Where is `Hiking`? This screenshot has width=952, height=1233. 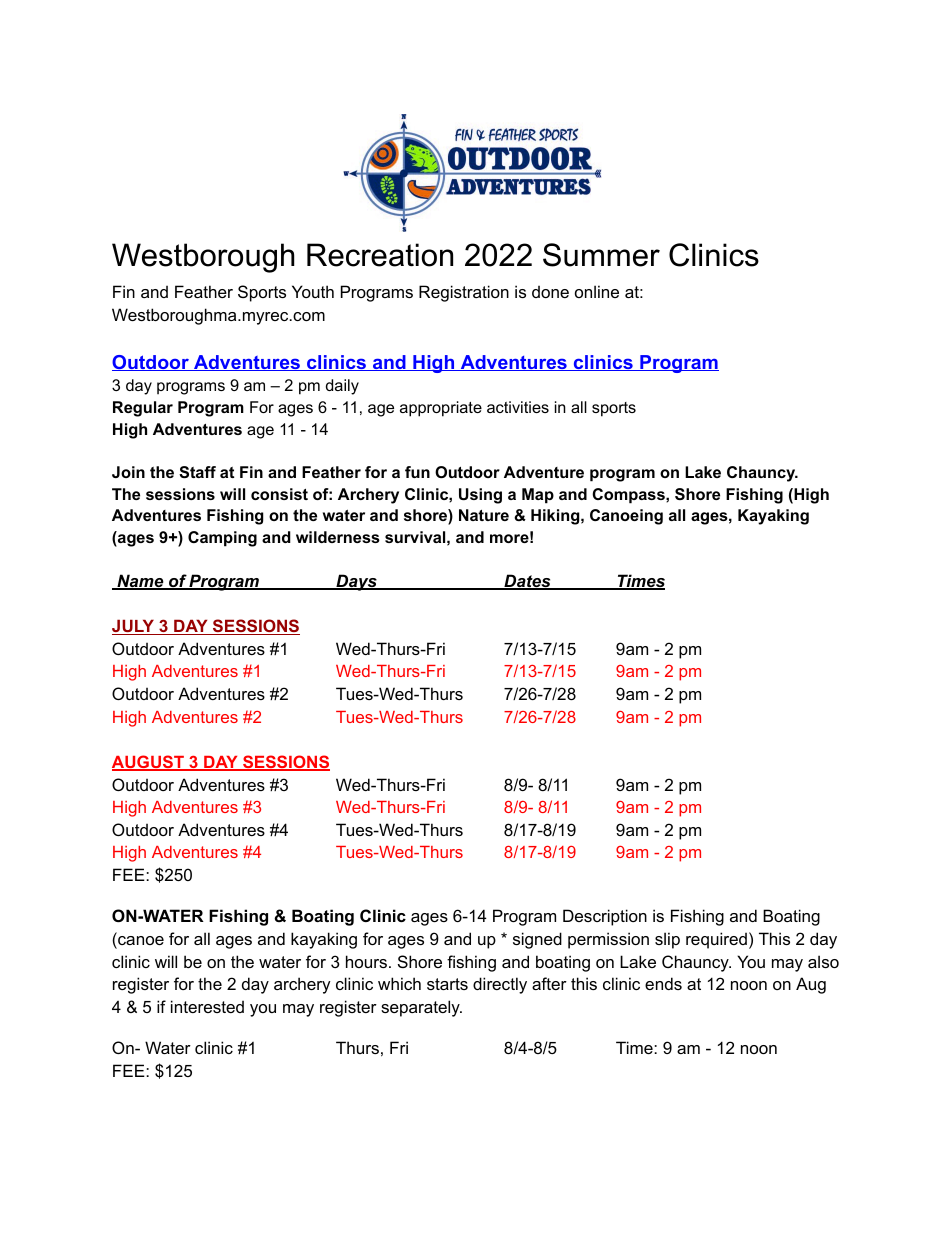
Hiking is located at coordinates (555, 517).
